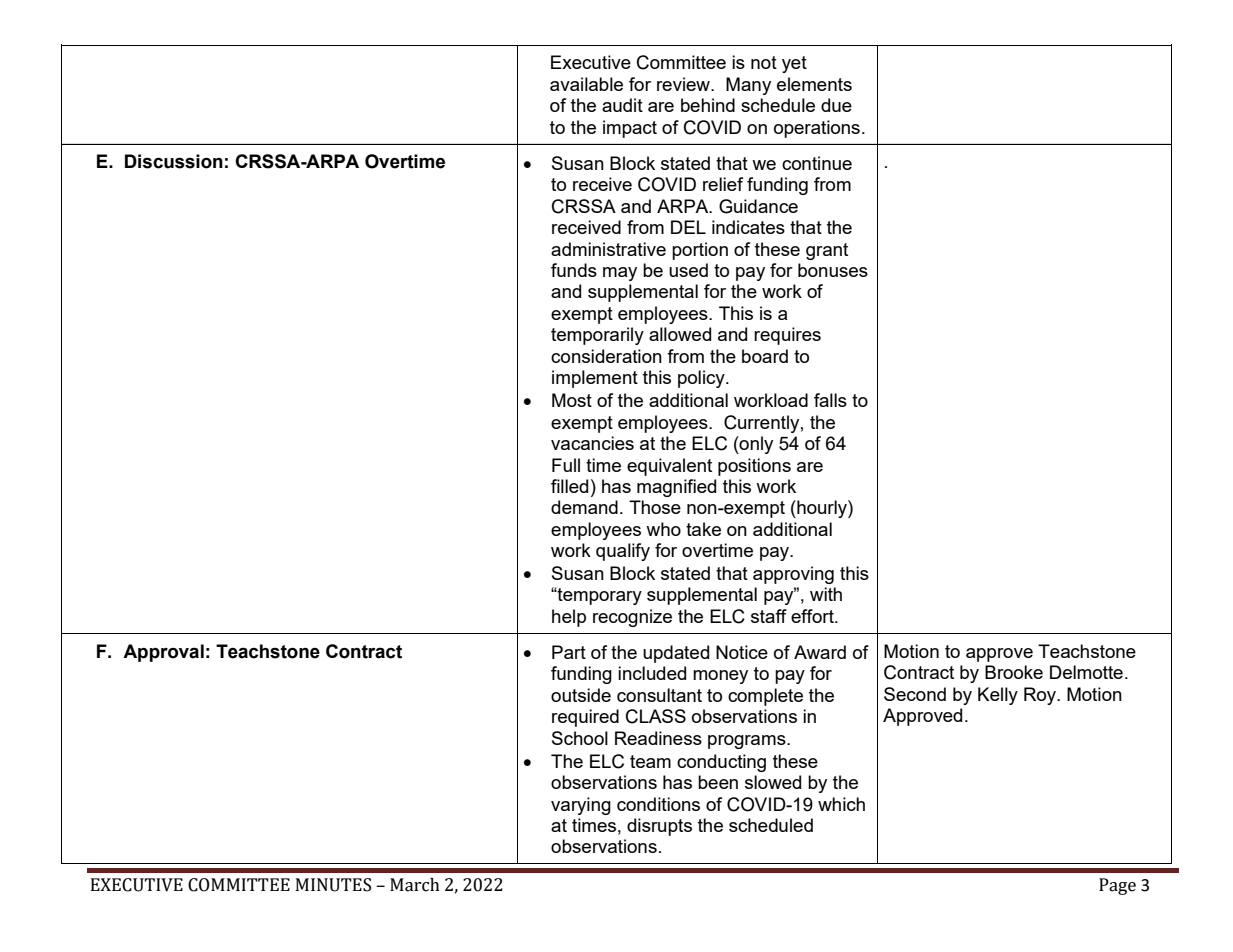 This screenshot has width=1233, height=952. Describe the element at coordinates (841, 804) in the screenshot. I see `which` at that location.
